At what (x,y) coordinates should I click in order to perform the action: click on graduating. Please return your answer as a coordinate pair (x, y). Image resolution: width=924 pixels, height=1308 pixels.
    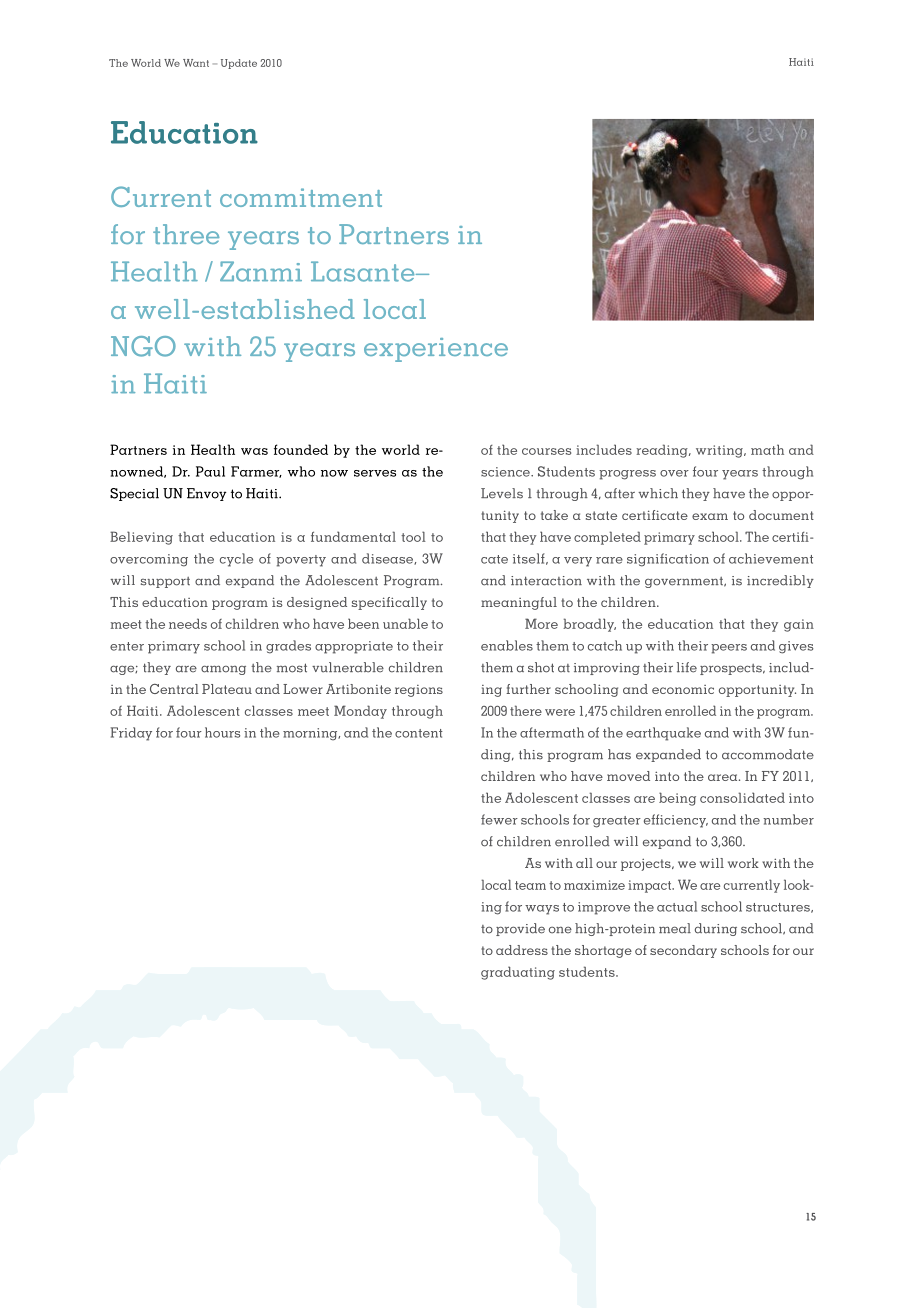
    Looking at the image, I should click on (518, 973).
